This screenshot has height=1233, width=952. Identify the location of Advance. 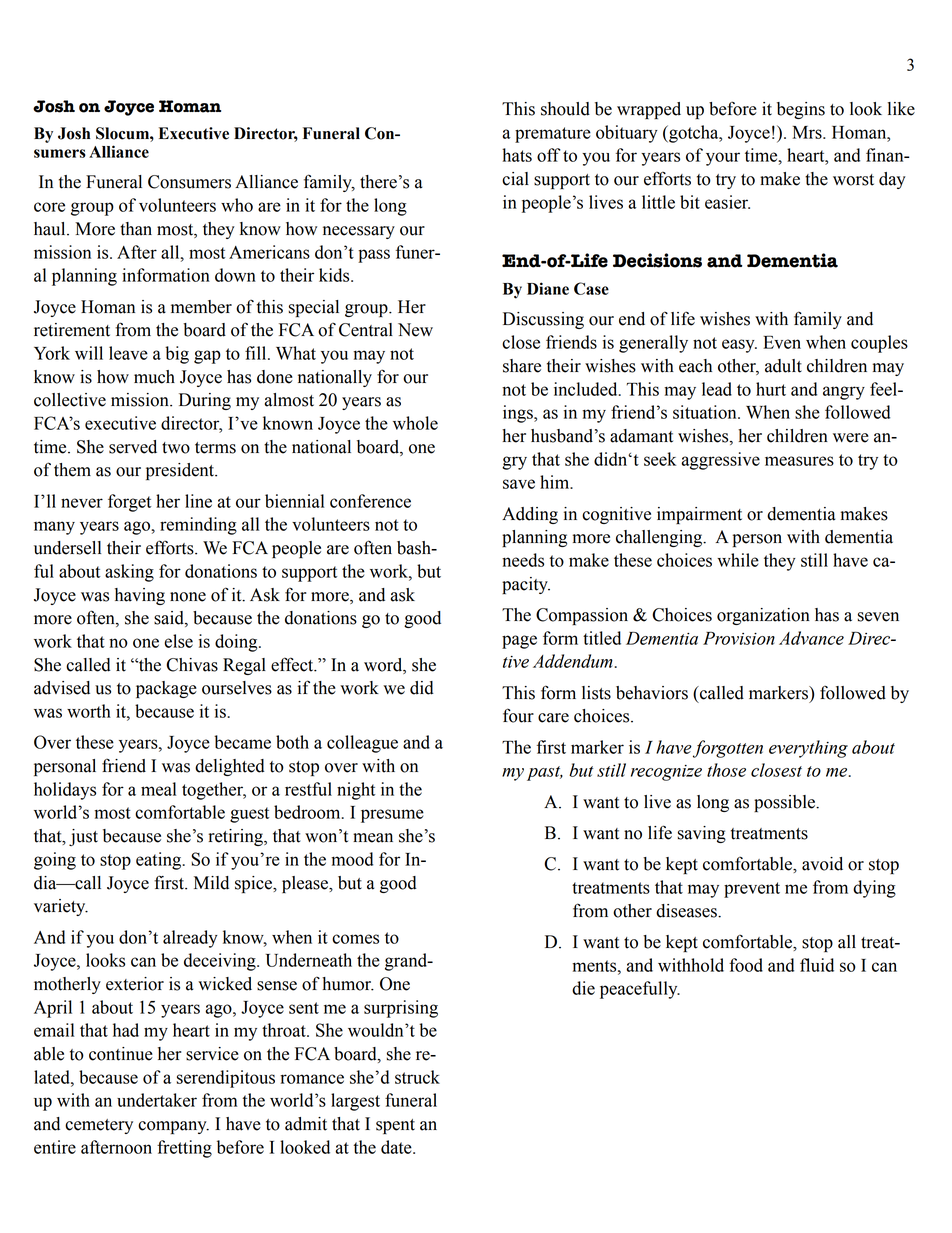
(811, 638).
